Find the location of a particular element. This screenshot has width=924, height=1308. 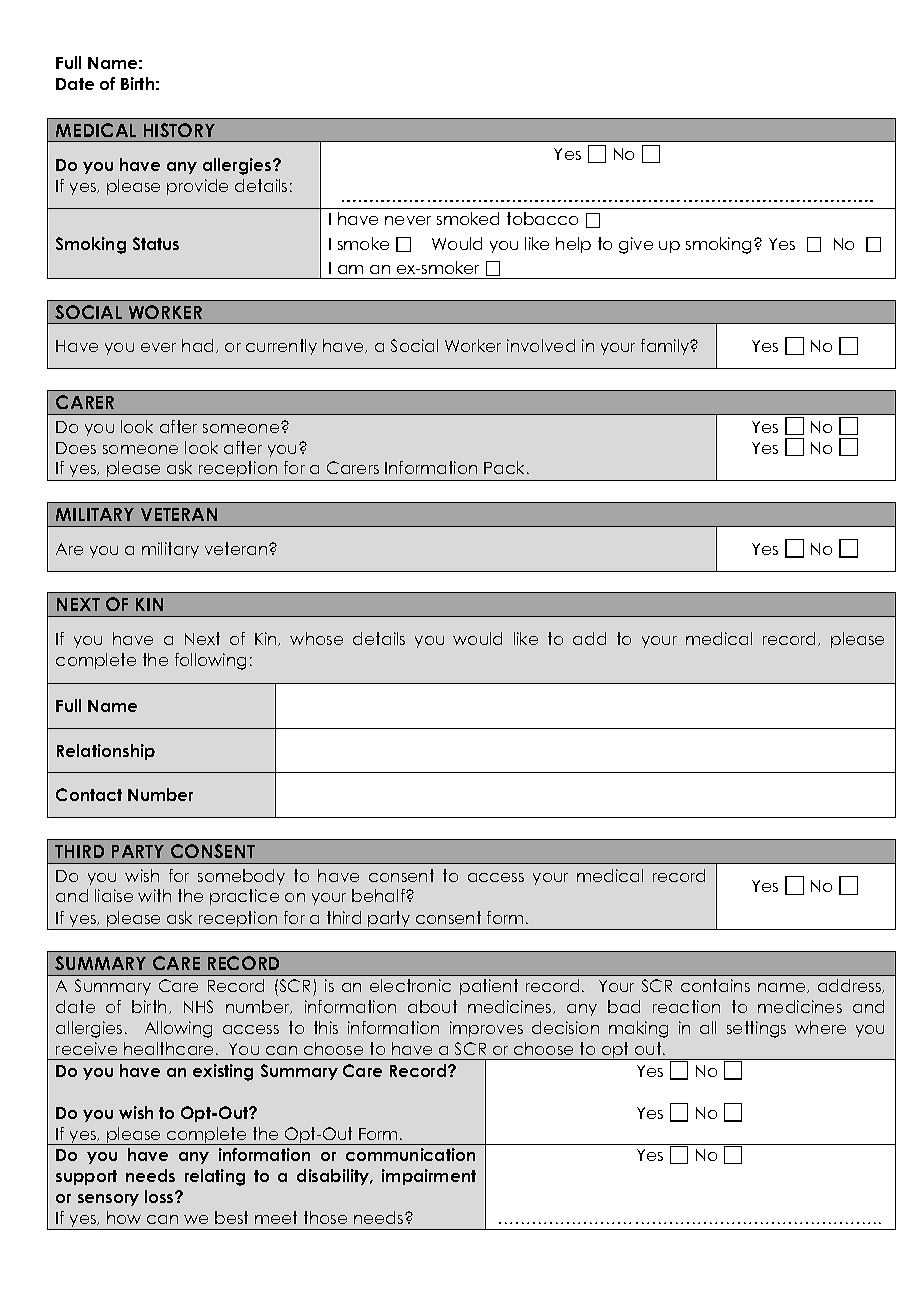

impairment is located at coordinates (429, 1177).
